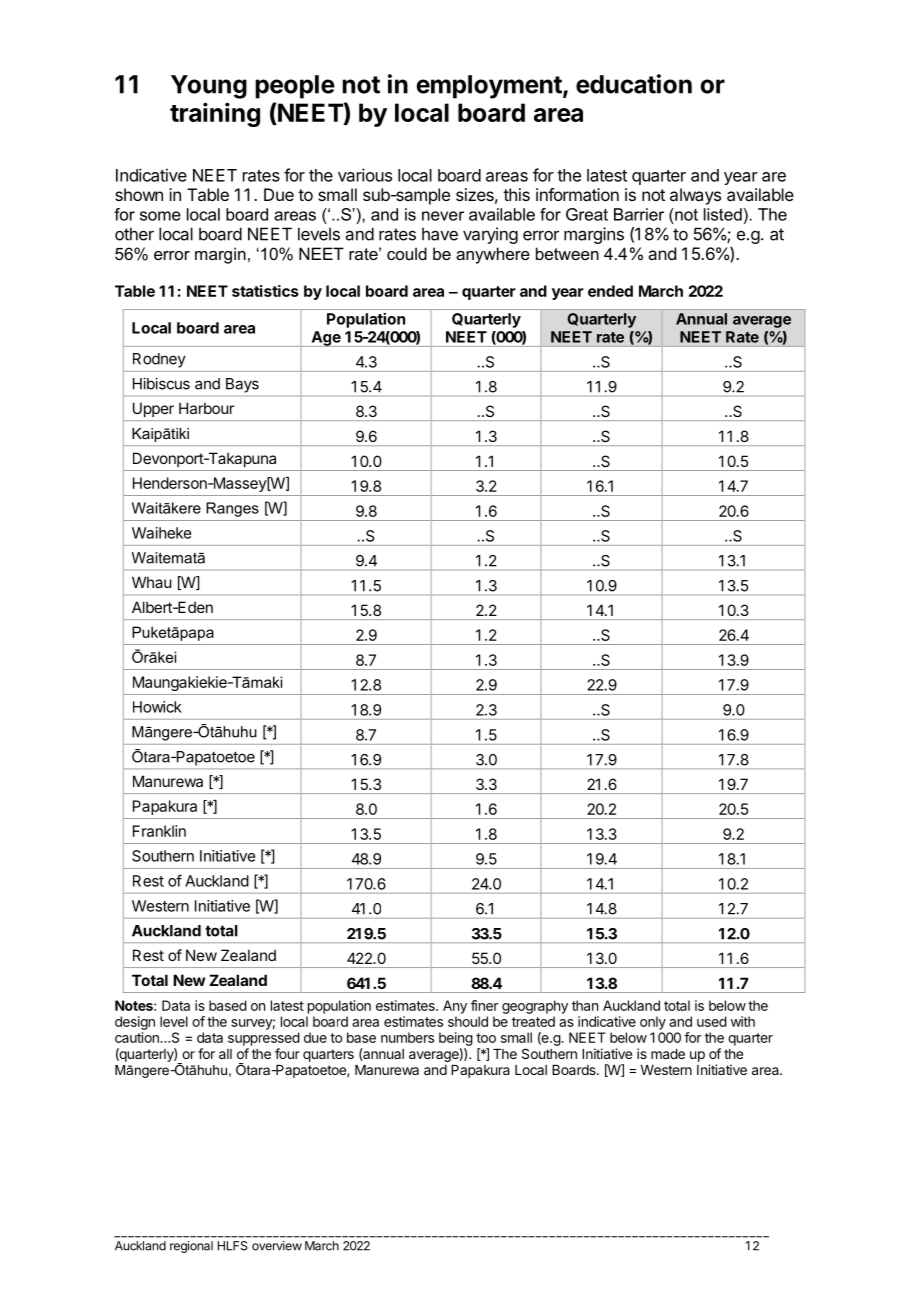 The width and height of the screenshot is (924, 1308). I want to click on made, so click(668, 1054).
